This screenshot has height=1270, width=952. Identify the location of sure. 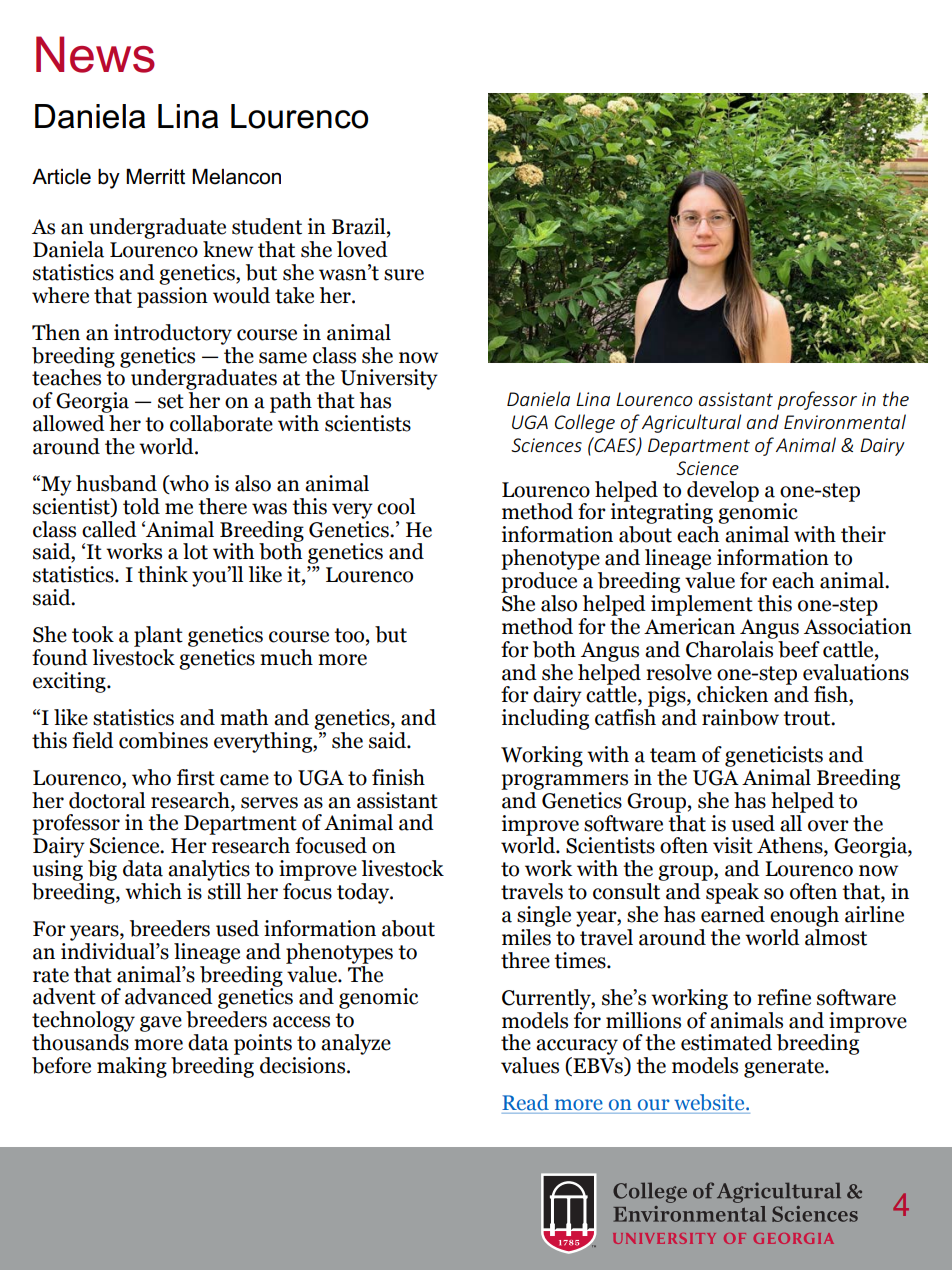
(404, 275).
